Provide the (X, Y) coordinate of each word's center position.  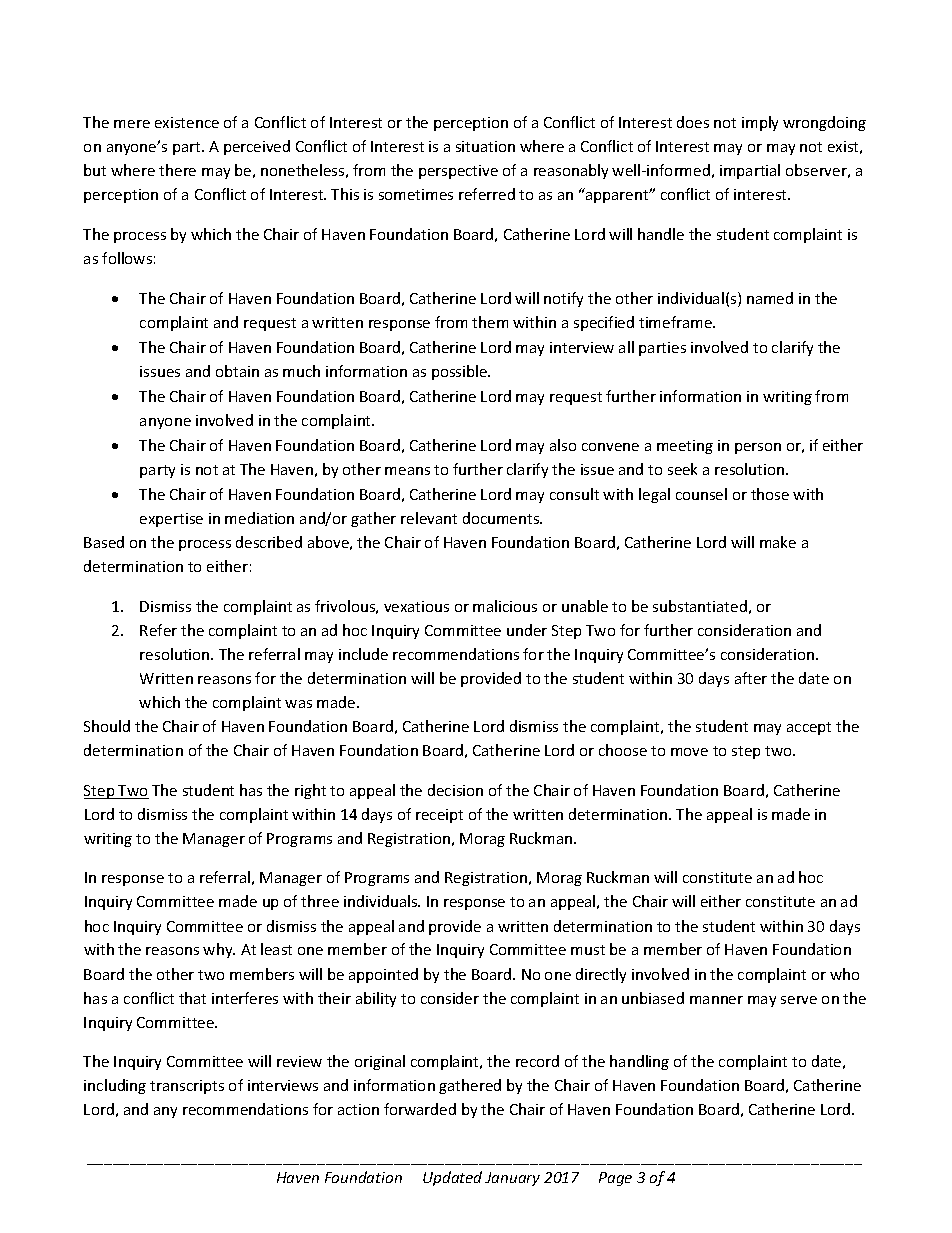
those (770, 494)
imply (760, 123)
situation (485, 146)
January (512, 1179)
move (689, 752)
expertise (171, 520)
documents (502, 518)
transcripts (187, 1087)
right (310, 791)
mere (132, 124)
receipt (439, 816)
